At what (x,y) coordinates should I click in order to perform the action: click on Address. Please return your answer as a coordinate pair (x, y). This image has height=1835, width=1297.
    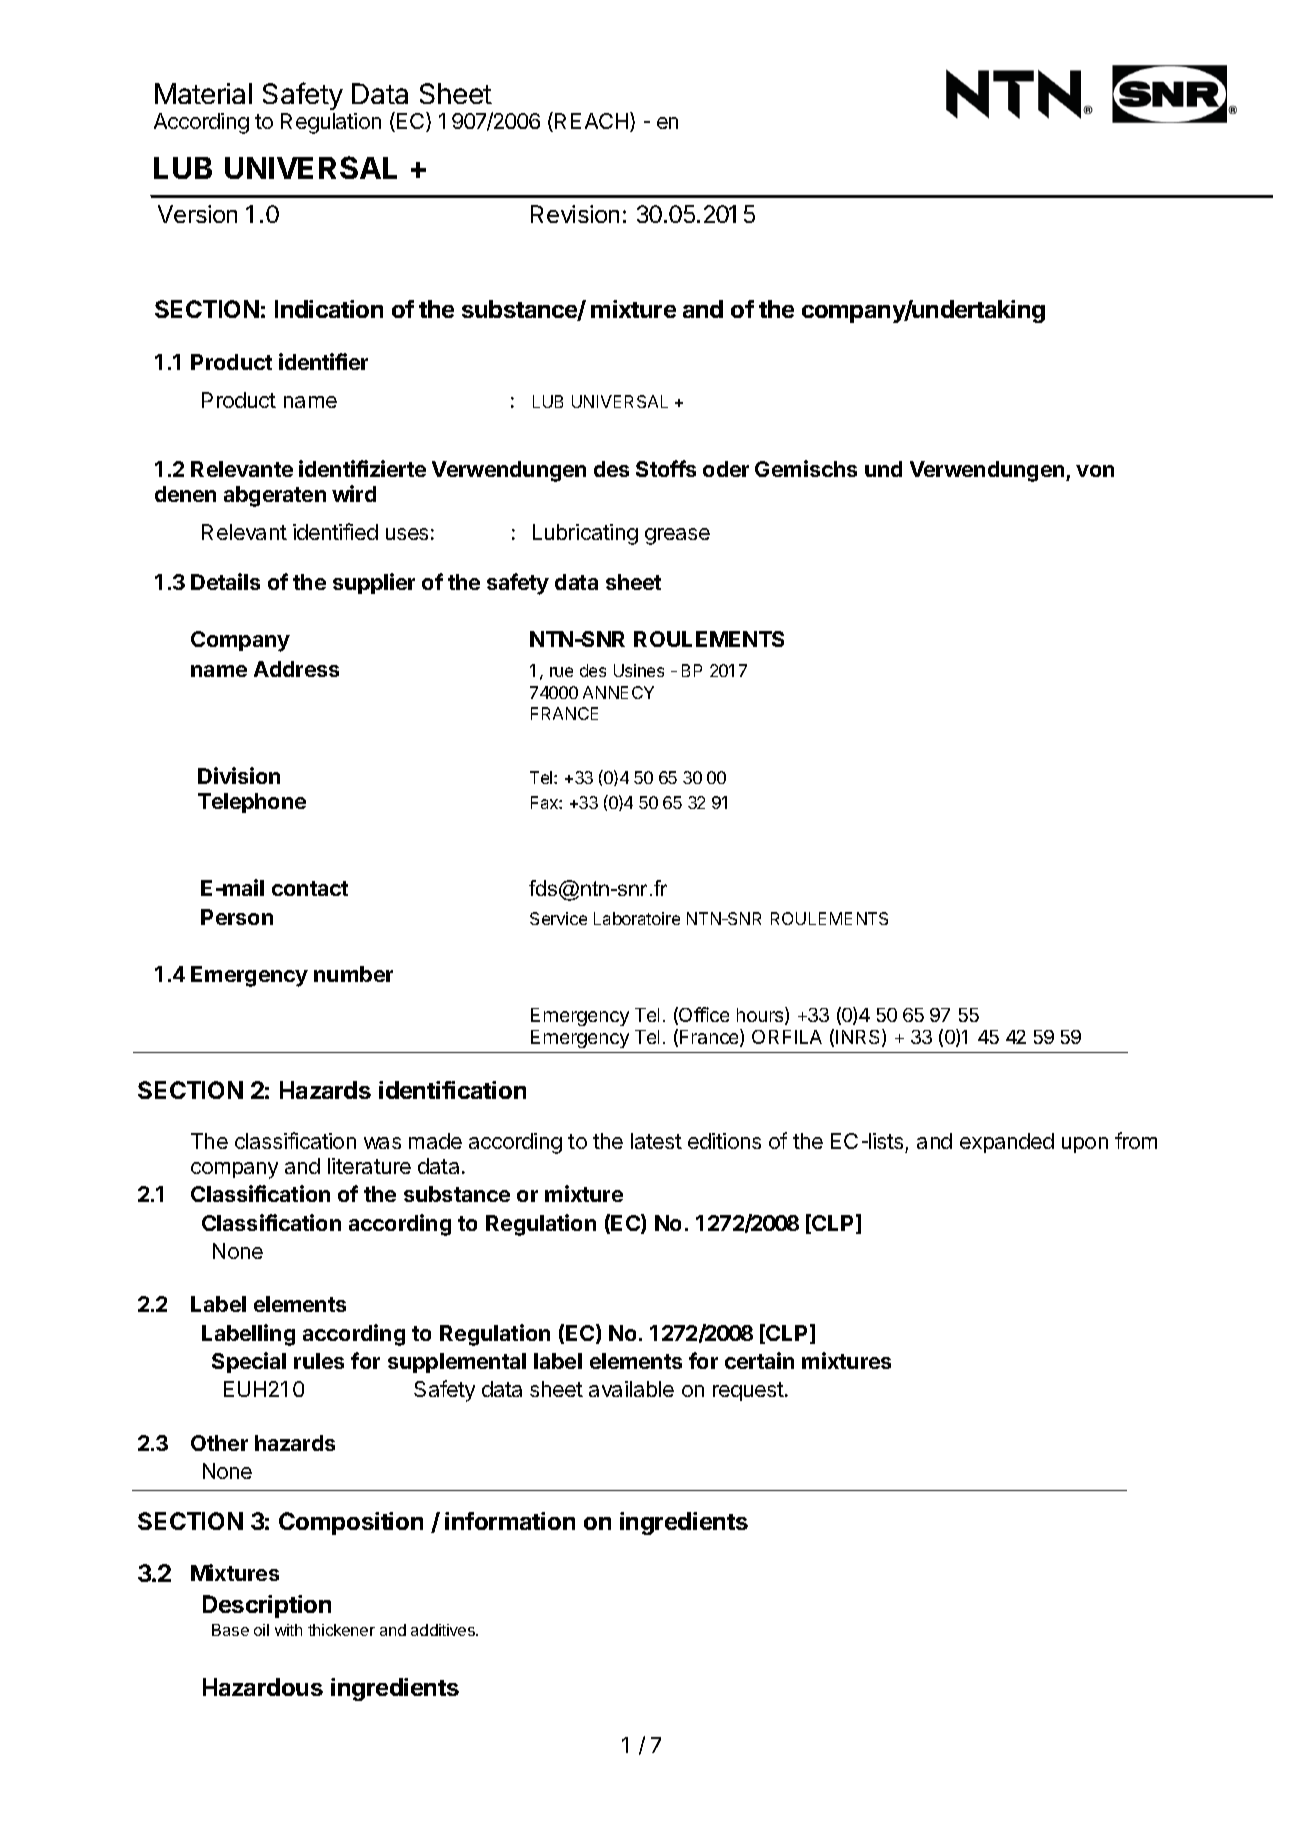
    Looking at the image, I should click on (296, 669).
